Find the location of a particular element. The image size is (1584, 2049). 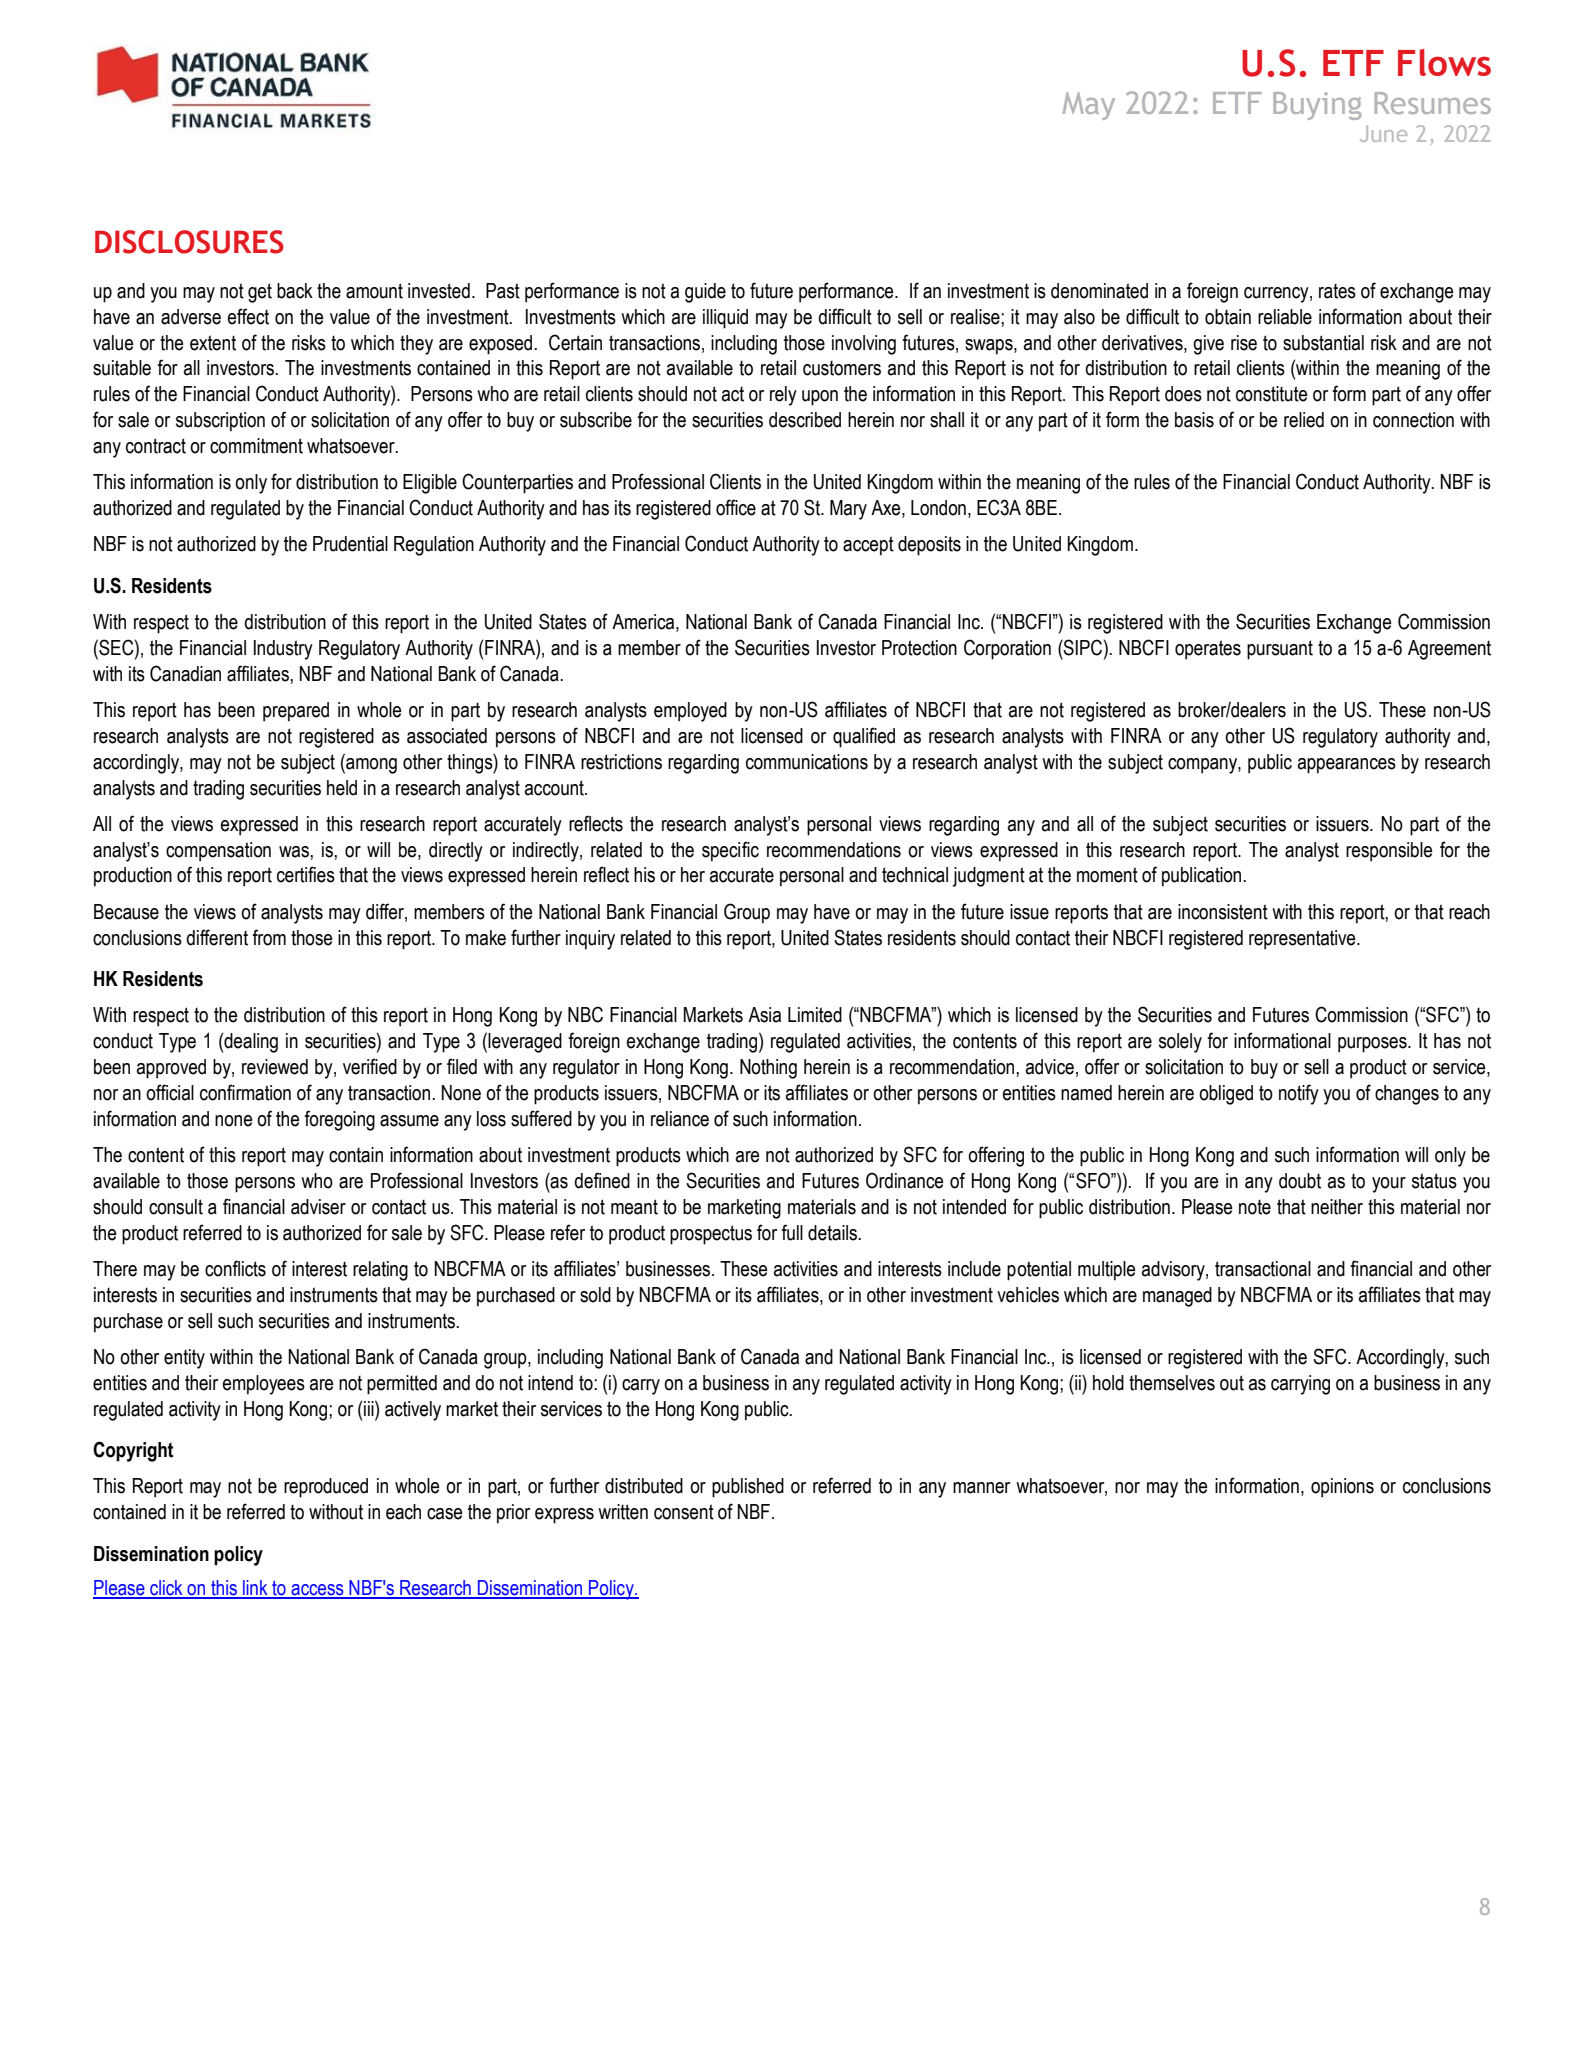

foregoing is located at coordinates (339, 1120).
